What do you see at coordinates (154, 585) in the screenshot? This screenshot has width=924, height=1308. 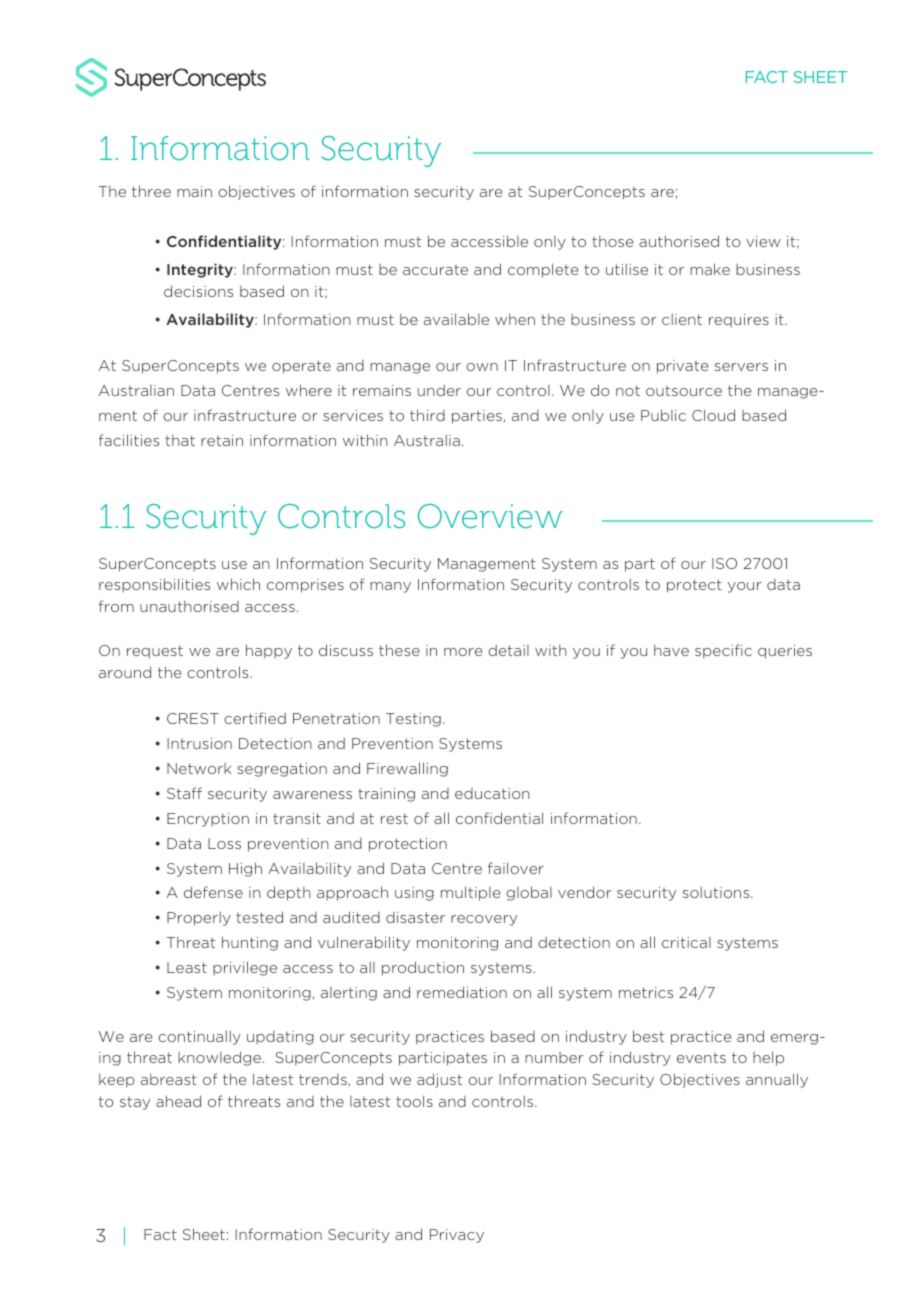 I see `responsibilities` at bounding box center [154, 585].
